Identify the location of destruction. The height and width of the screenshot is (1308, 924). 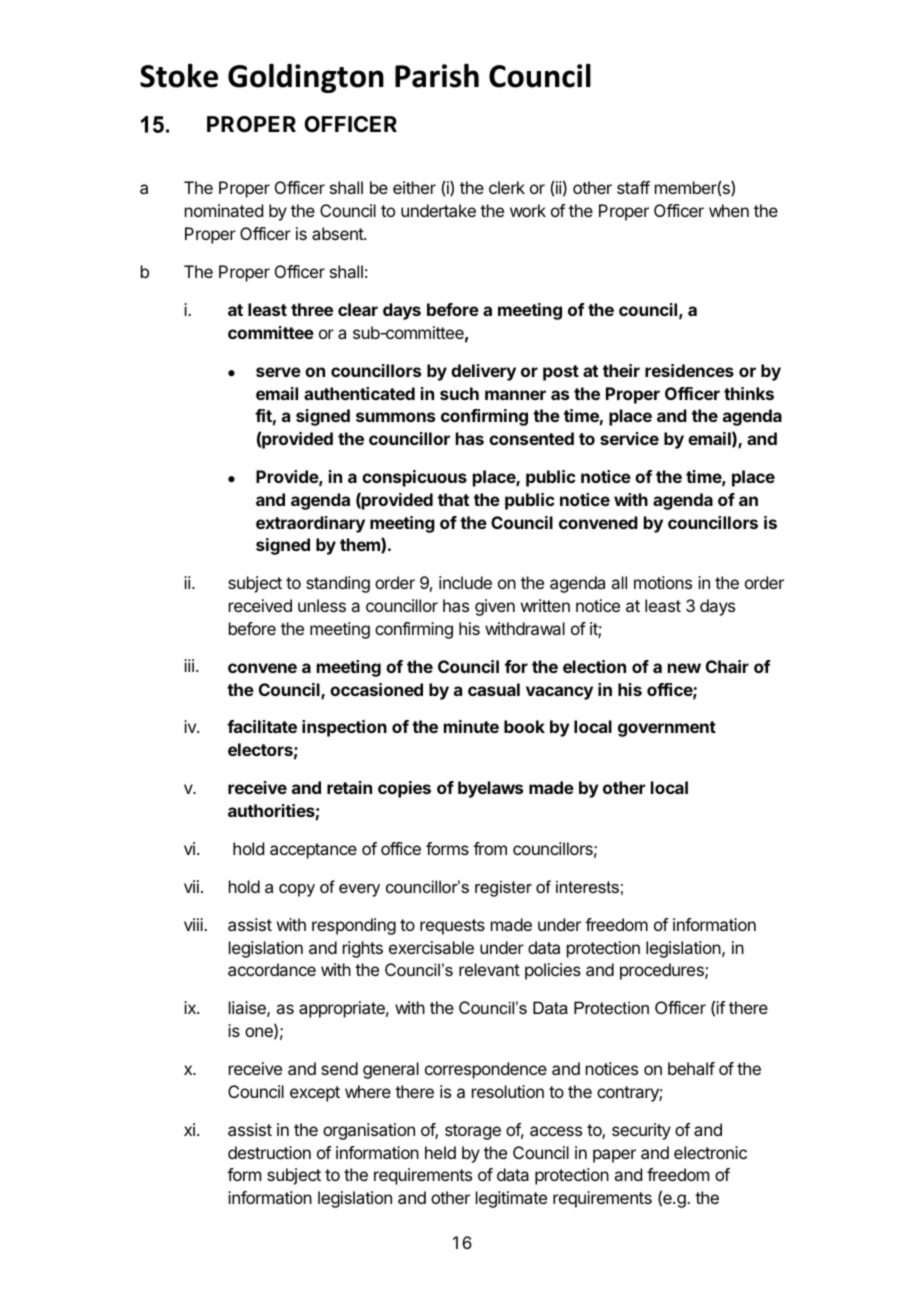
(269, 1152).
